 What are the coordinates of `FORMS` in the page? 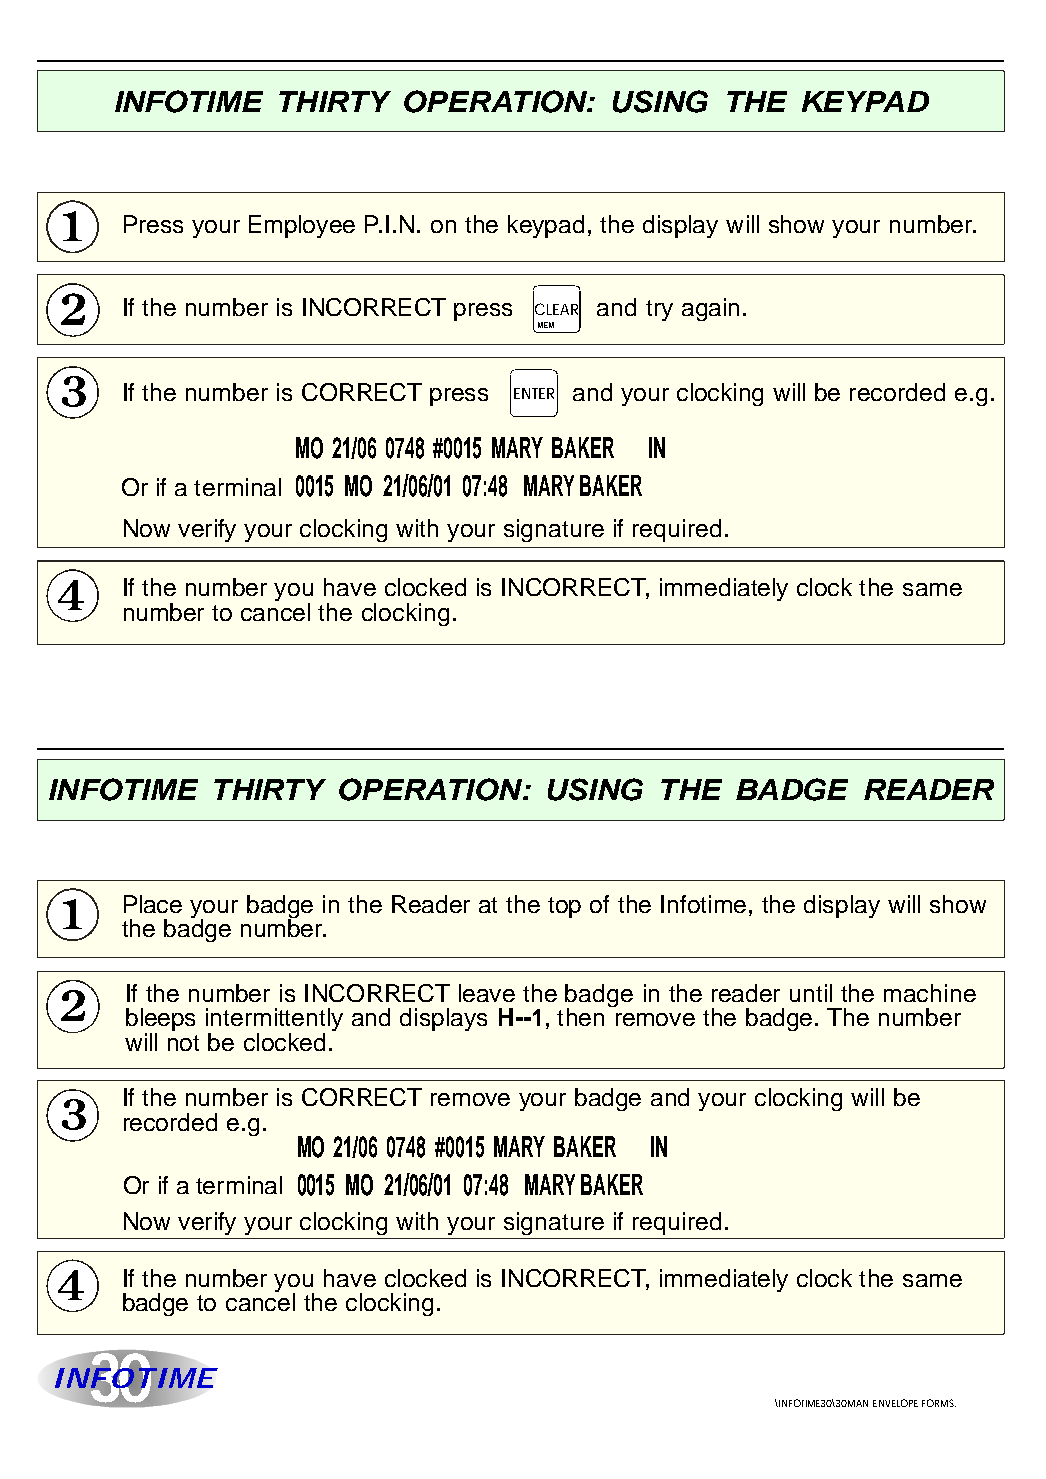 It's located at (939, 1403).
